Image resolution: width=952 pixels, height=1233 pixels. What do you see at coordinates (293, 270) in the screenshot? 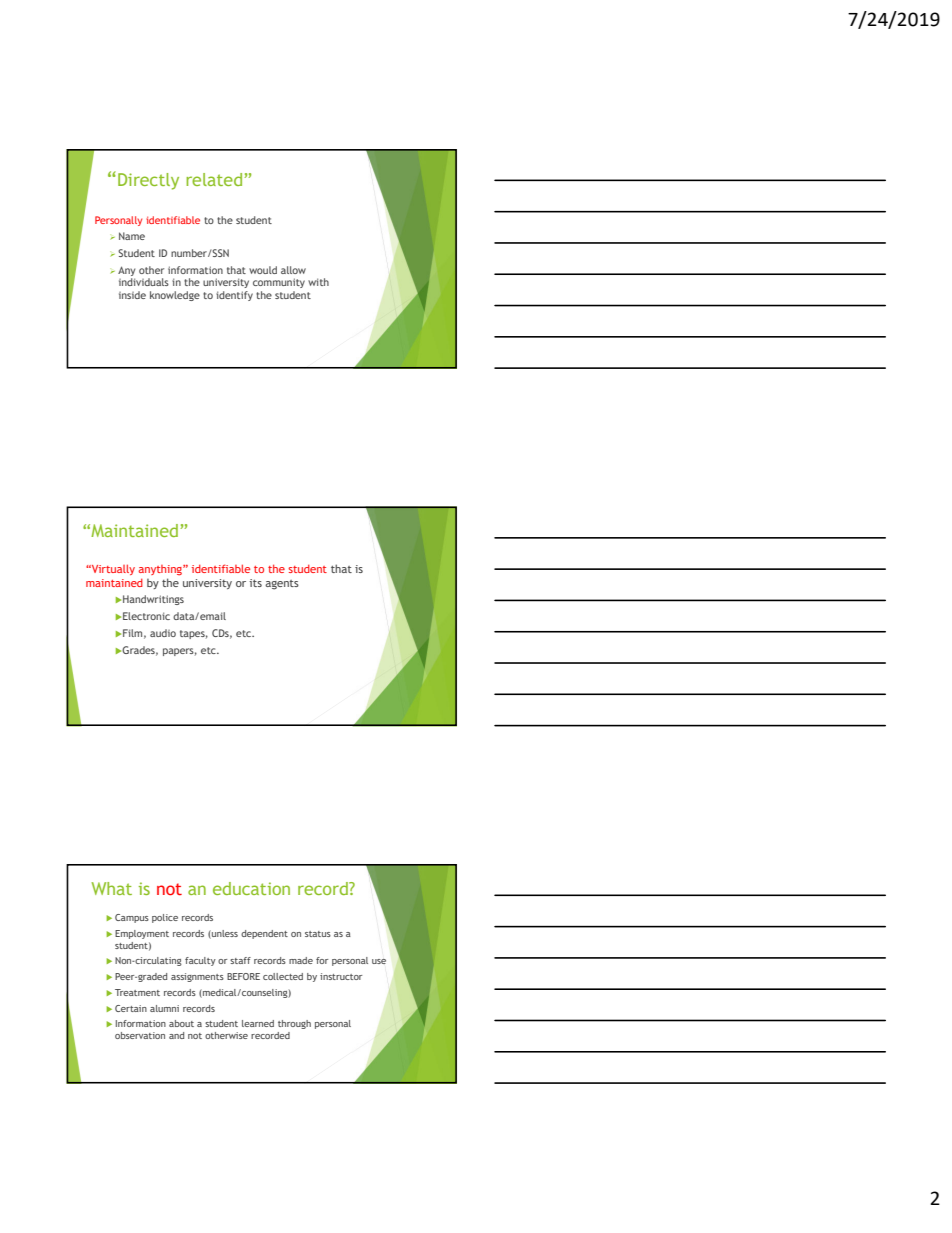
I see `allow` at bounding box center [293, 270].
